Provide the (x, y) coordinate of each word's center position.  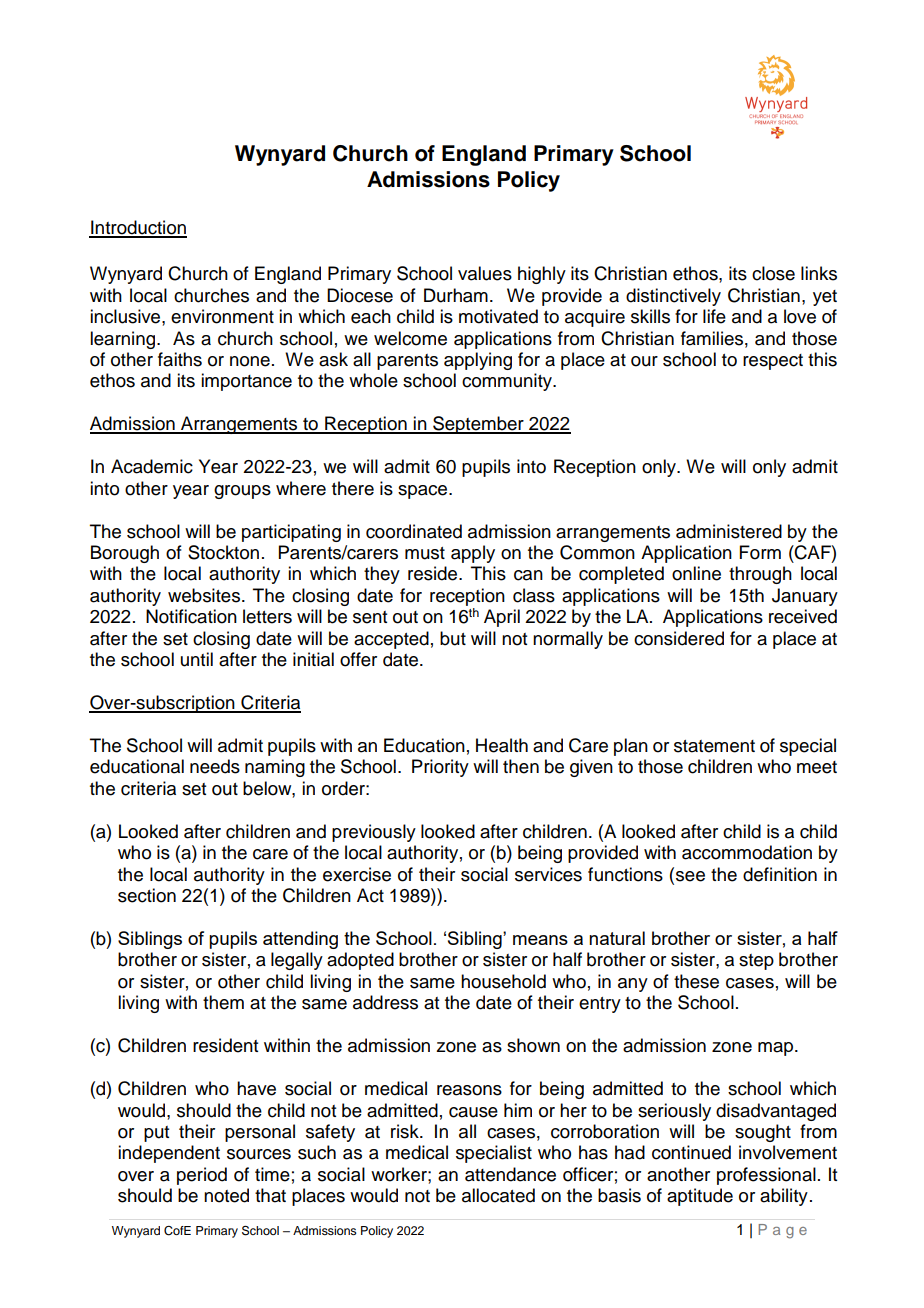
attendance (510, 1174)
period (202, 1176)
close (773, 273)
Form (760, 552)
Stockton (223, 552)
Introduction (138, 228)
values (485, 273)
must (425, 553)
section (147, 895)
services (548, 874)
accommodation (747, 852)
